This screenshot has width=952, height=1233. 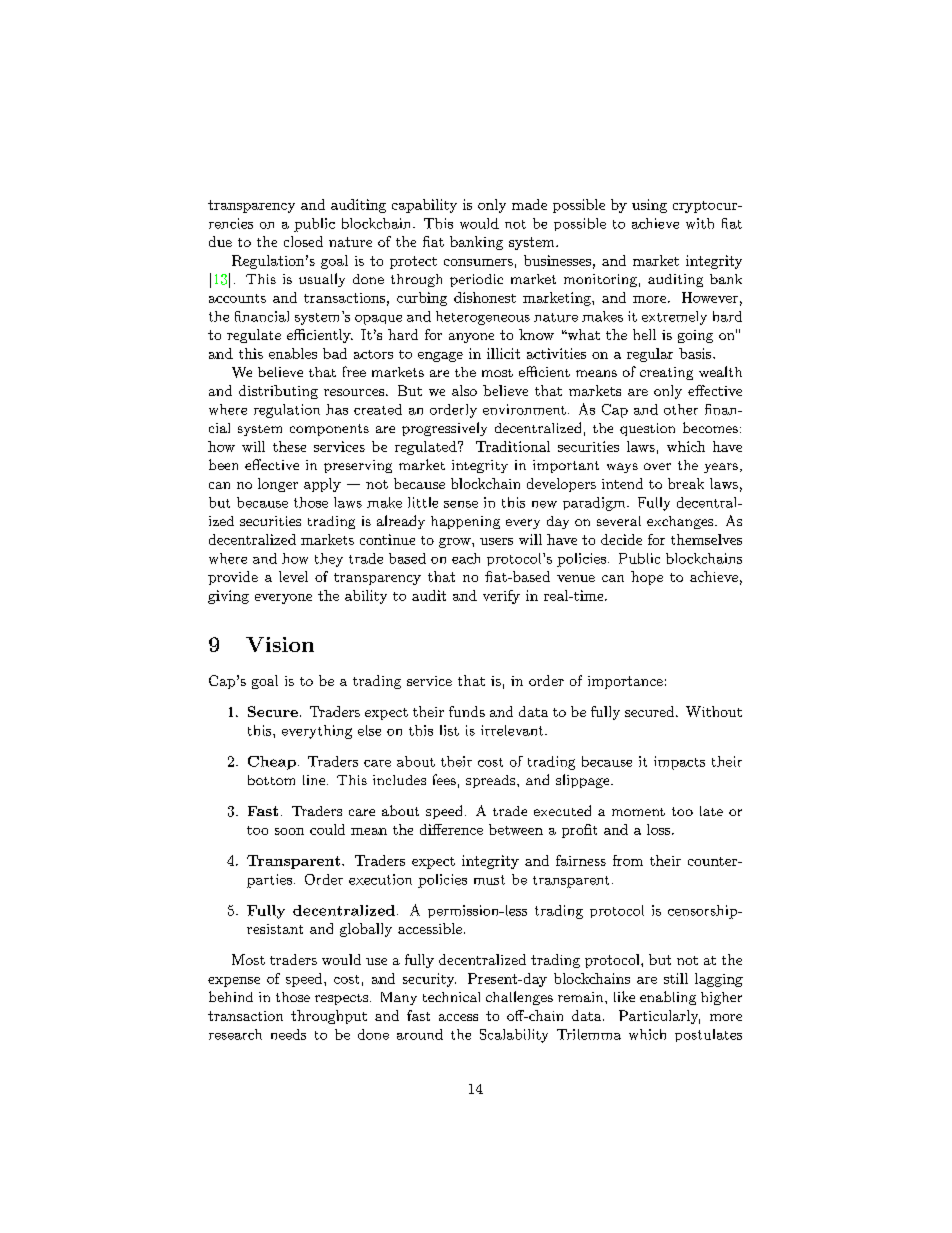 What do you see at coordinates (288, 1034) in the screenshot?
I see `needs` at bounding box center [288, 1034].
